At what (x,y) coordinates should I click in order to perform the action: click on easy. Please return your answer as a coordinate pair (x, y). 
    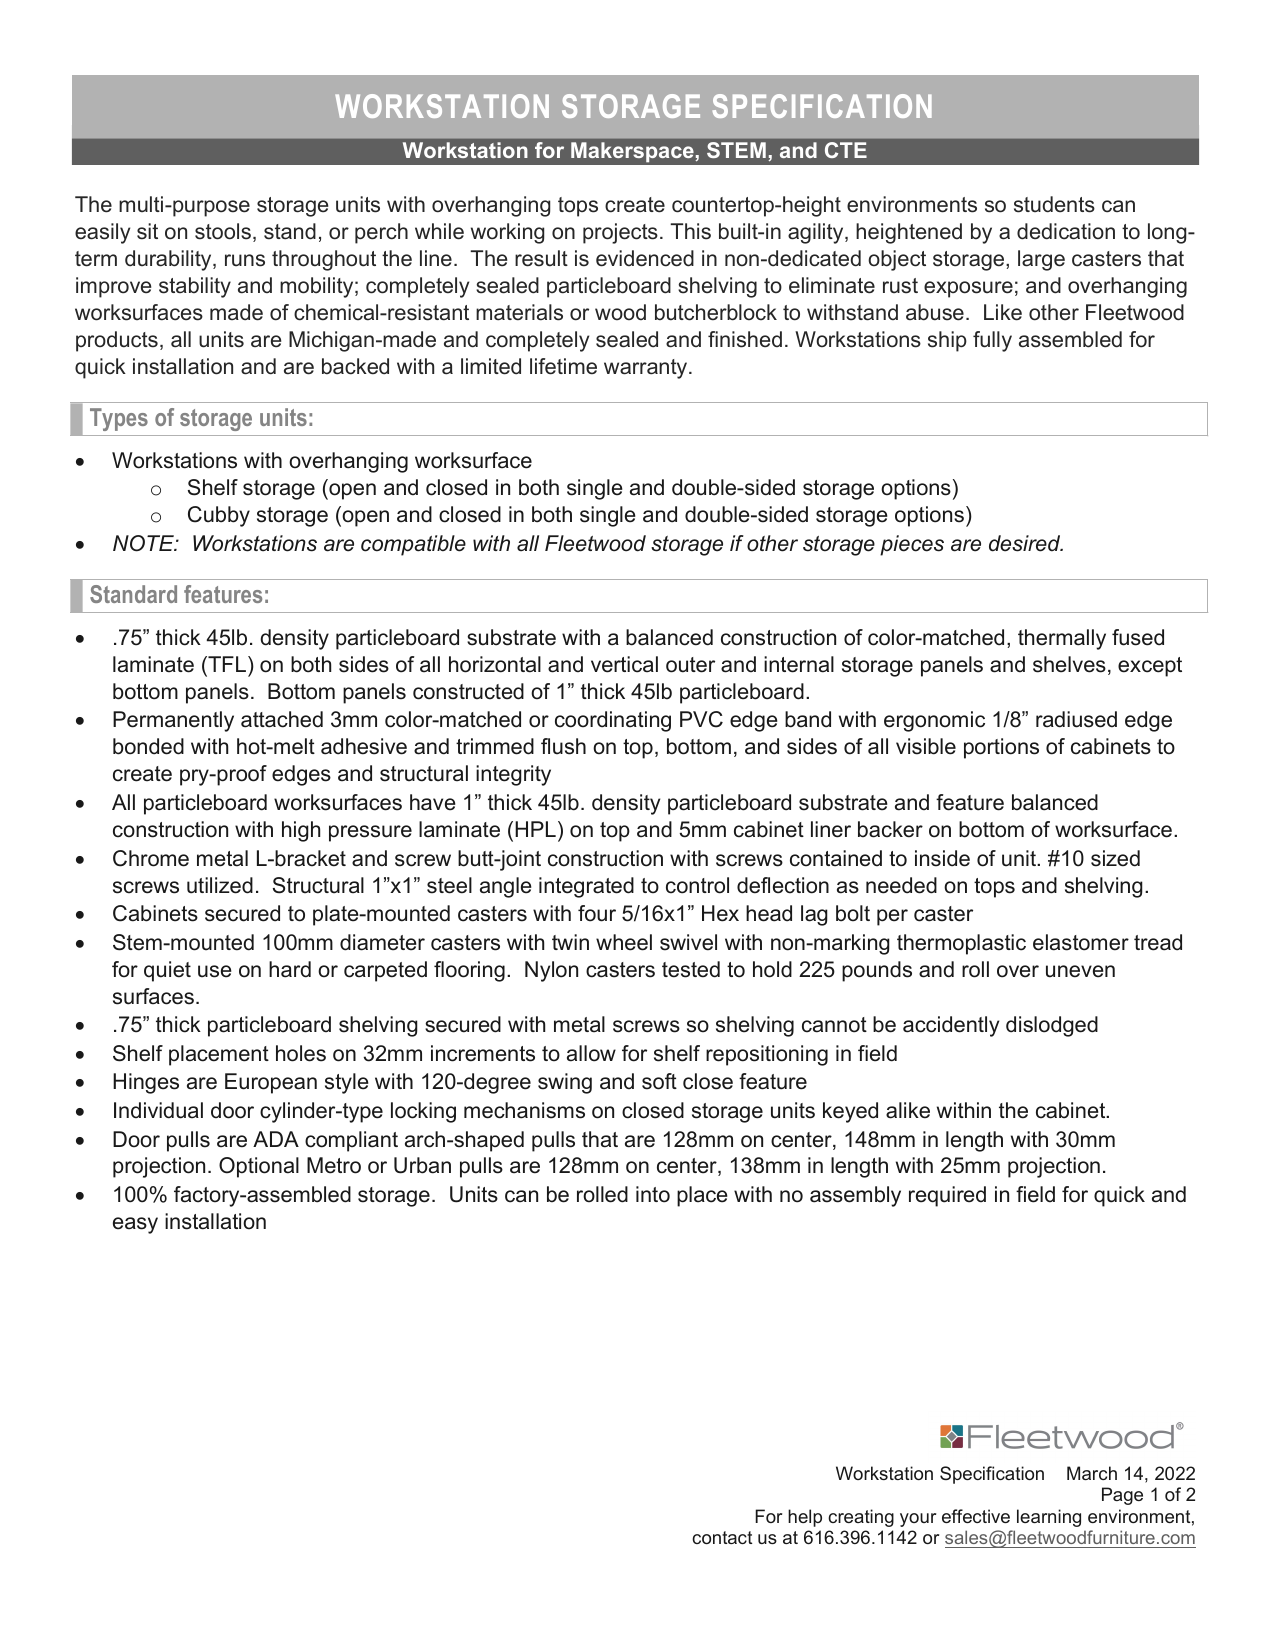
    Looking at the image, I should click on (135, 1225).
